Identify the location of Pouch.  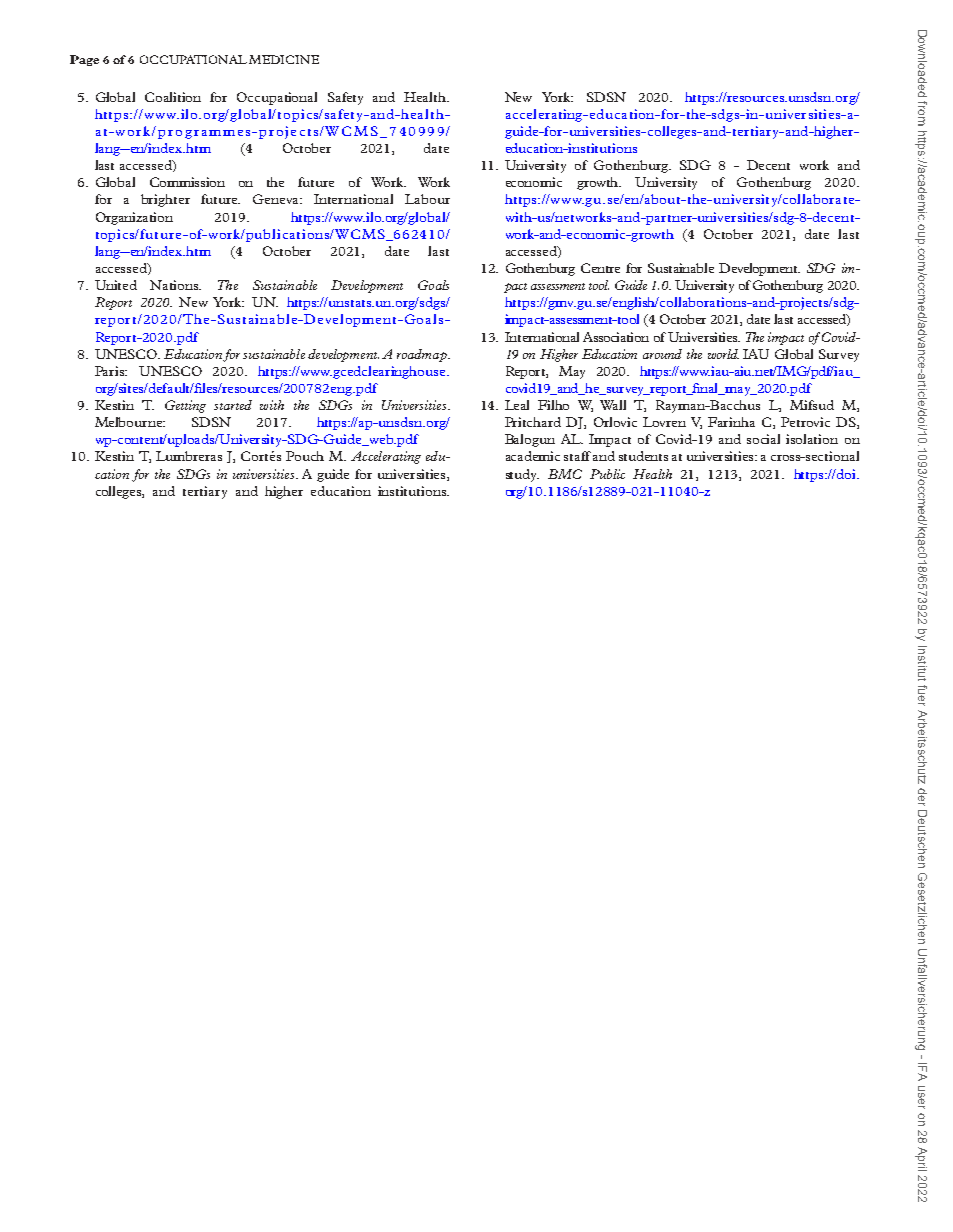
(305, 456).
